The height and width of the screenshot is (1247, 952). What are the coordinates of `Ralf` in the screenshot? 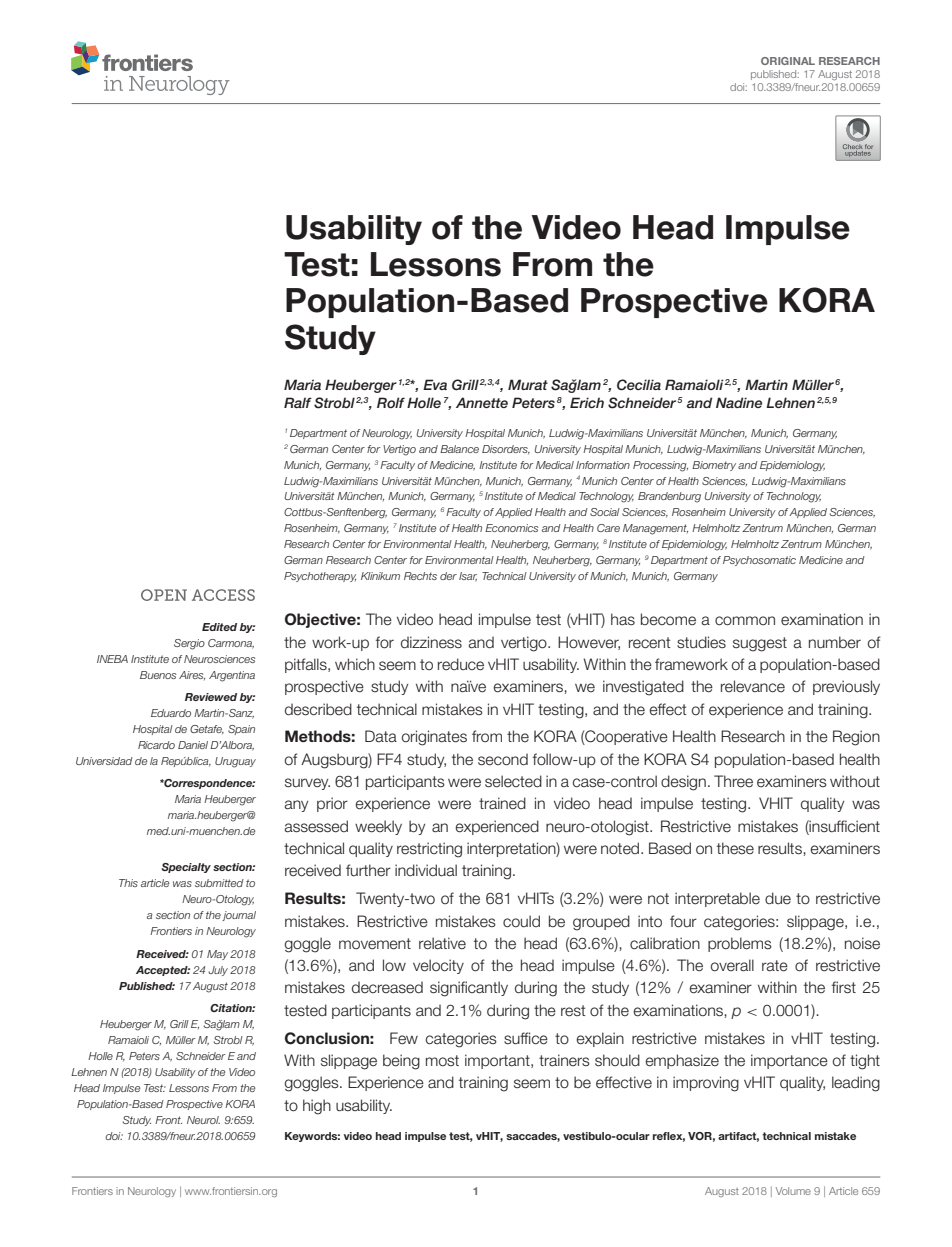 It's located at (298, 402).
